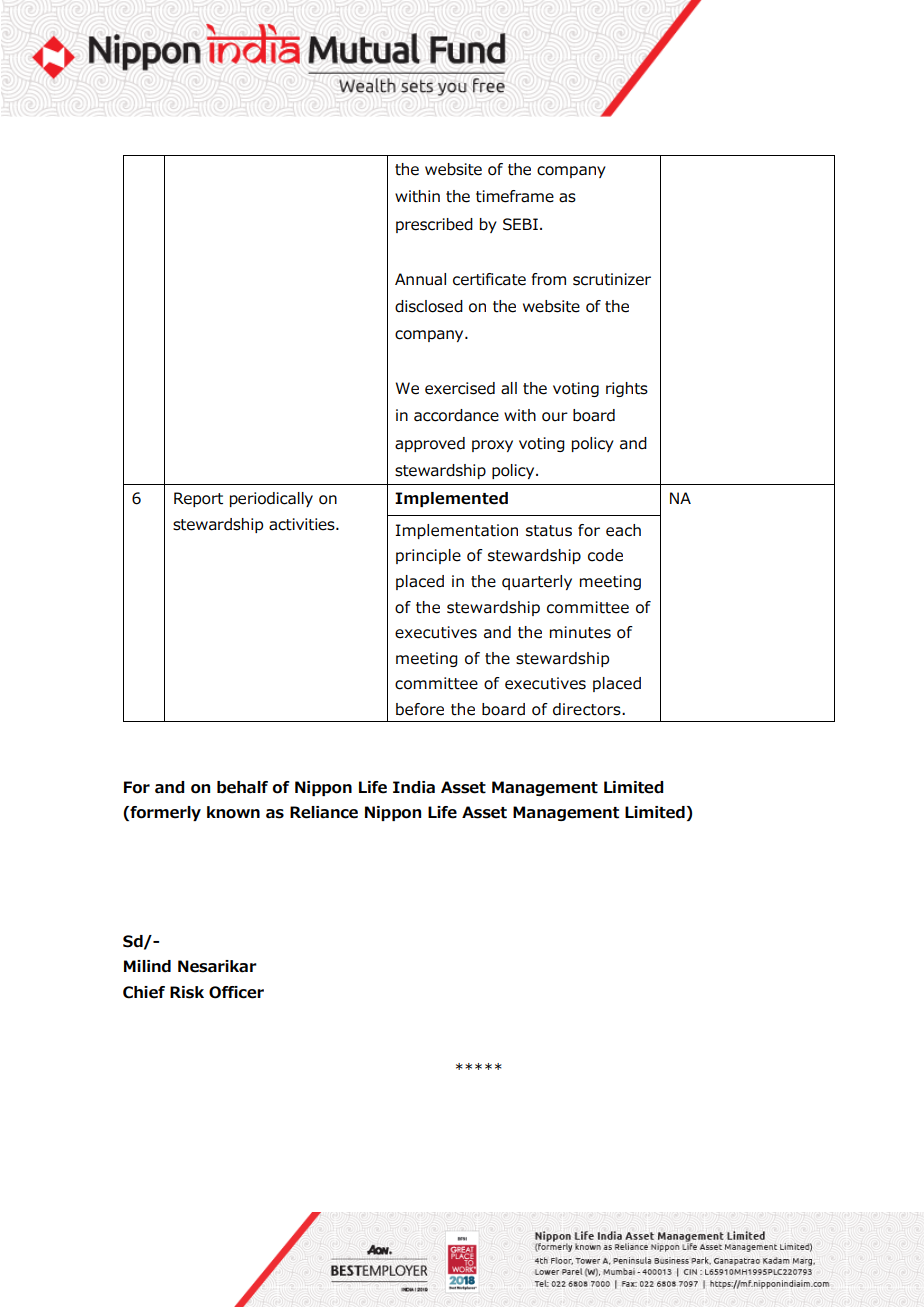  What do you see at coordinates (430, 444) in the image?
I see `approved` at bounding box center [430, 444].
